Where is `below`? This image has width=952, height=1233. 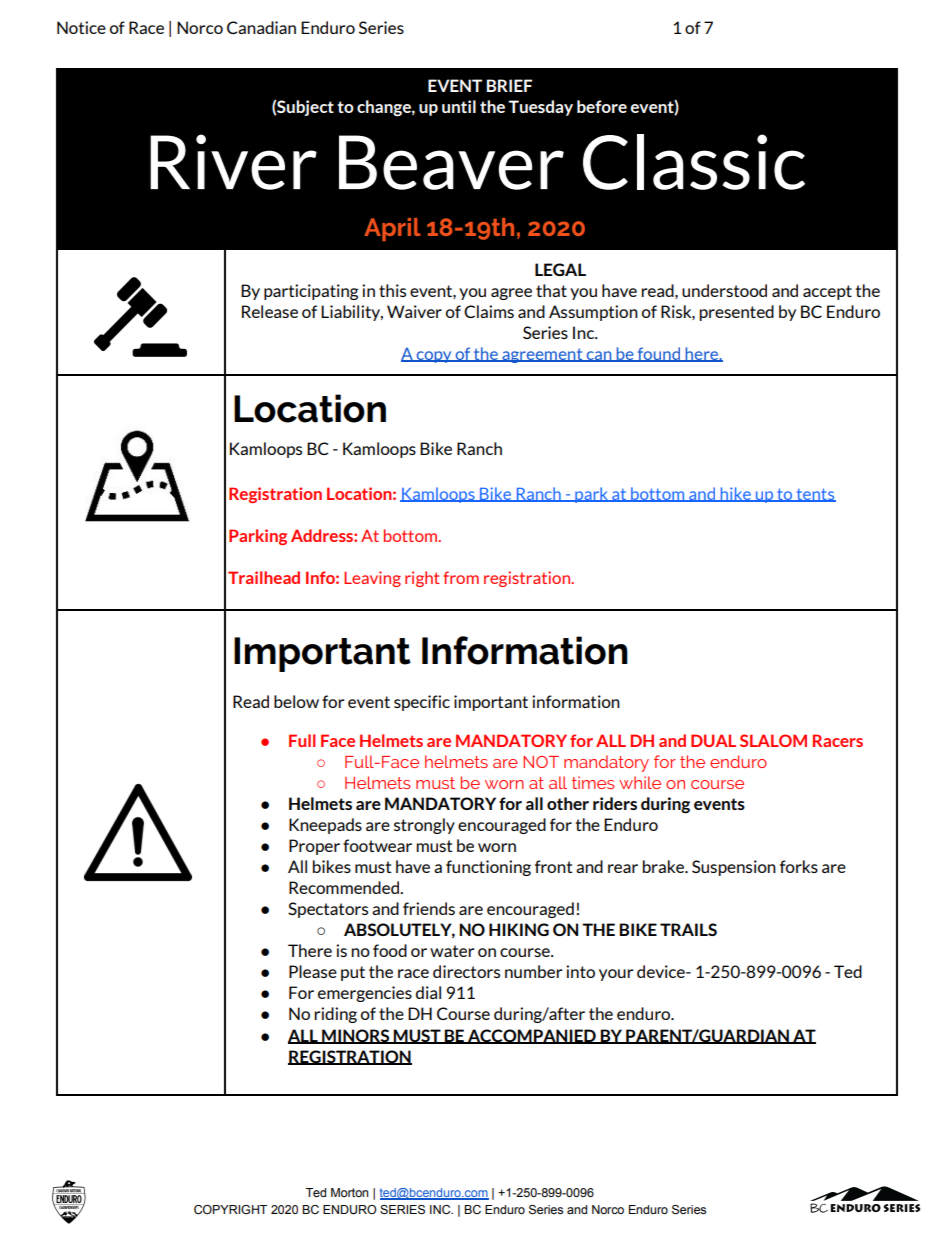 below is located at coordinates (296, 701).
